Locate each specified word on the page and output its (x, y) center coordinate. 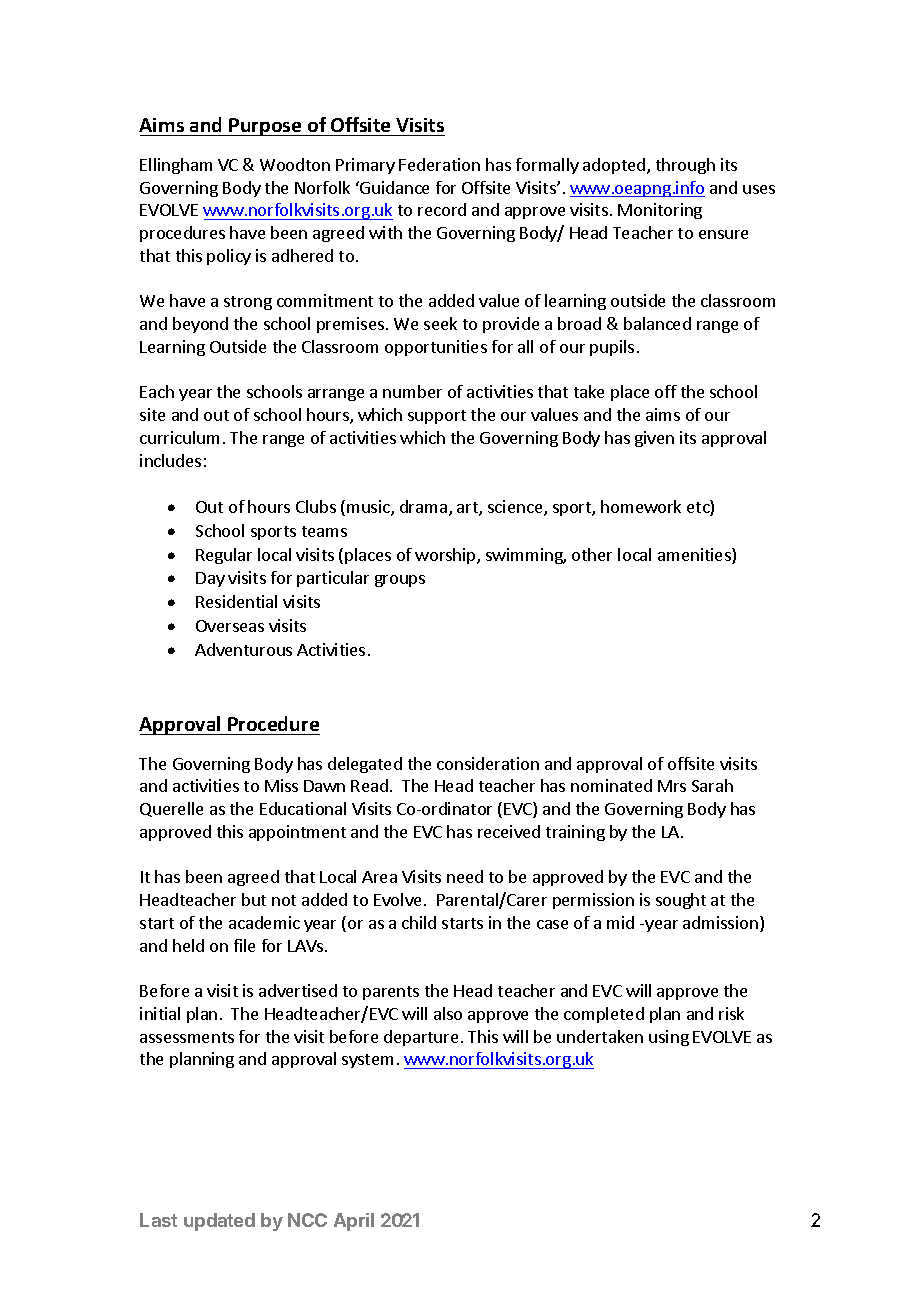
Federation (439, 164)
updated (219, 1222)
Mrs (672, 786)
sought (681, 901)
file (244, 945)
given (654, 439)
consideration (488, 763)
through (685, 166)
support (437, 417)
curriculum (179, 437)
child (419, 922)
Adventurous (243, 649)
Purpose (266, 127)
